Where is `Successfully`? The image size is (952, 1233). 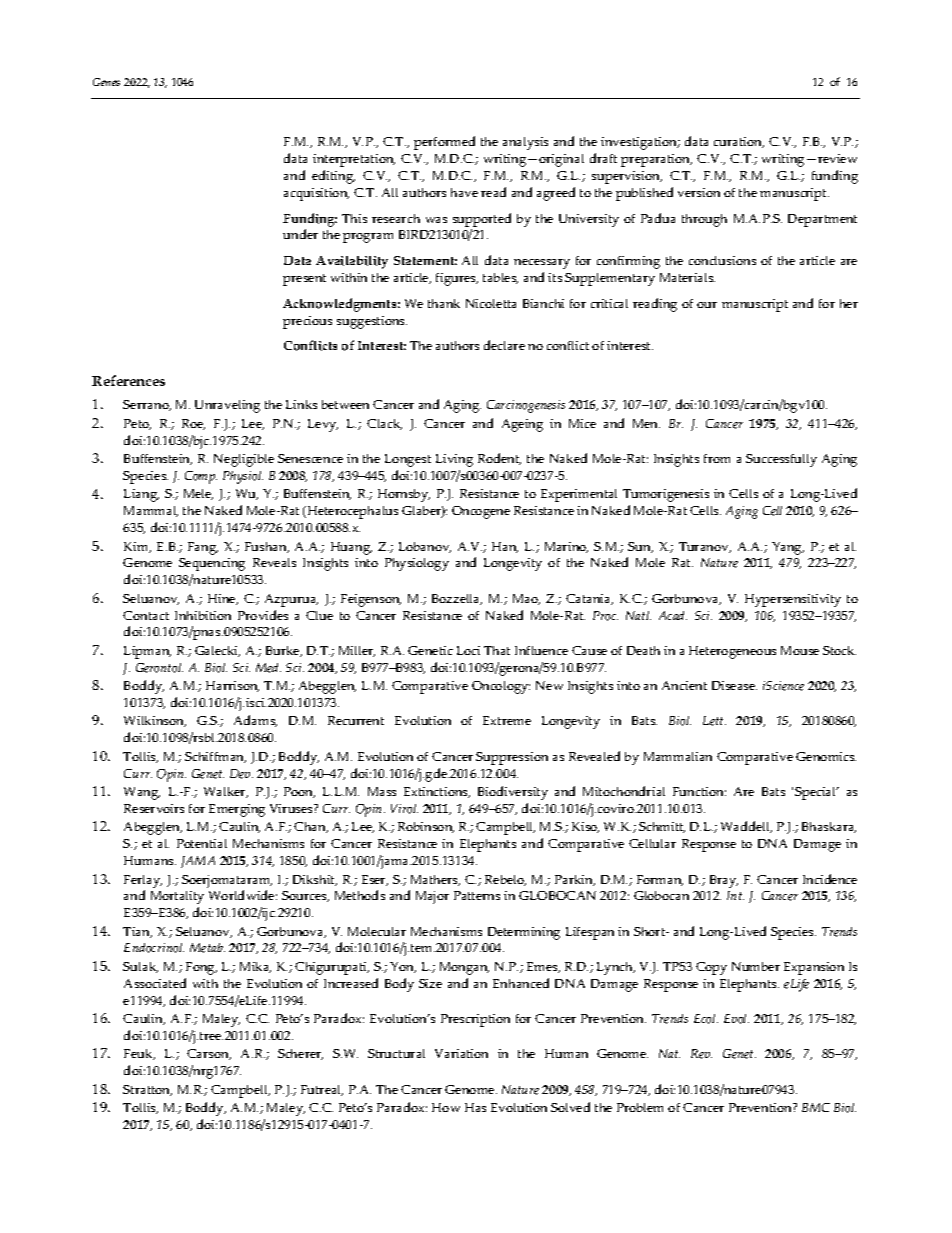 Successfully is located at coordinates (781, 460).
